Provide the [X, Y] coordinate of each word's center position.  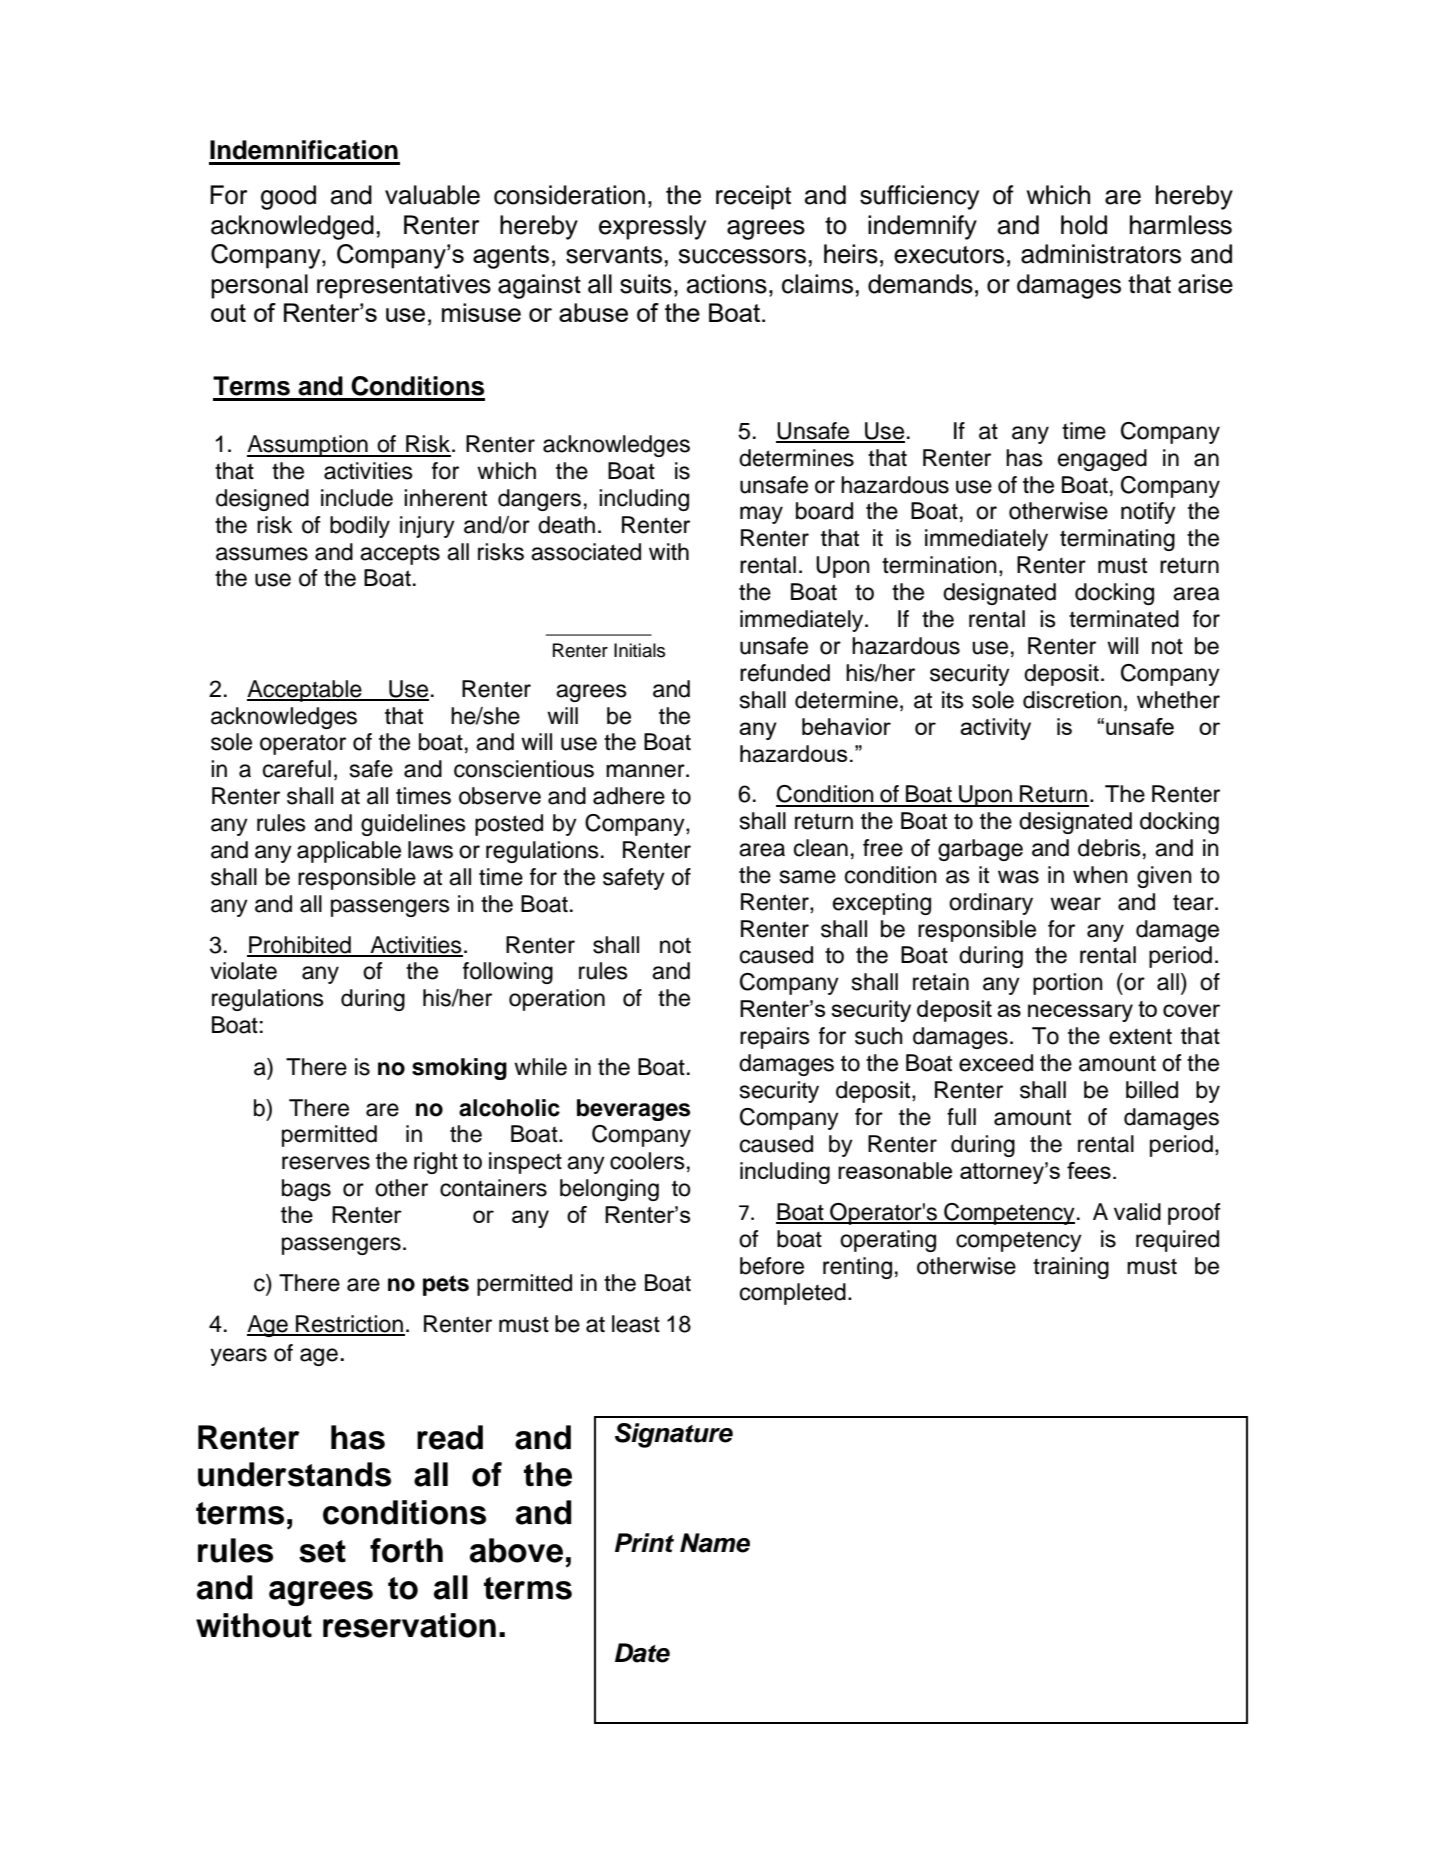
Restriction [349, 1325]
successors [742, 256]
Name [715, 1543]
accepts [400, 555]
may [761, 515]
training [1071, 1268]
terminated [1124, 619]
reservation [409, 1625]
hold [1084, 225]
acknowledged [292, 227]
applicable [349, 852]
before [772, 1266]
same [808, 877]
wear [1075, 904]
